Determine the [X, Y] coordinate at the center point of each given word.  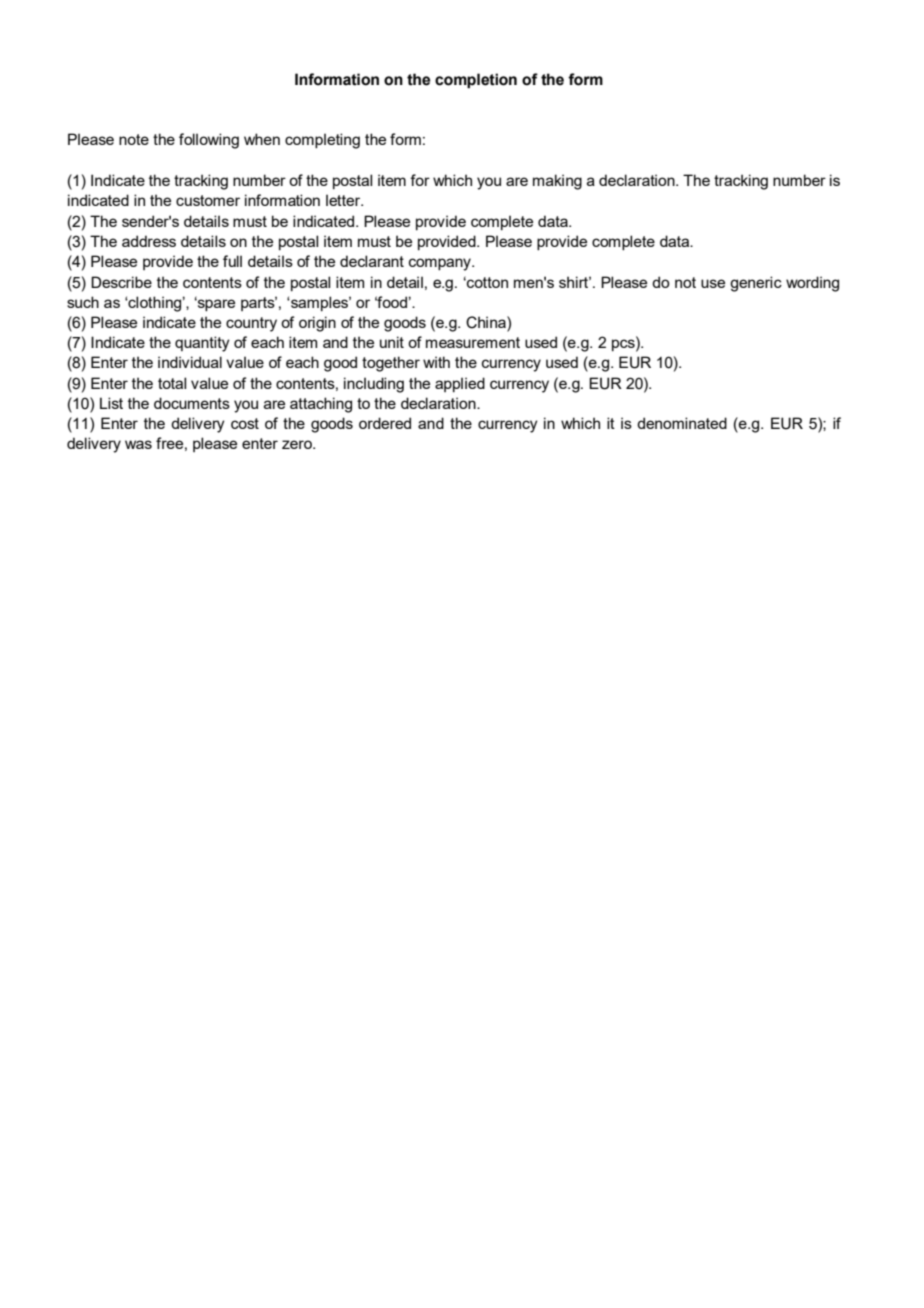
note [134, 139]
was [138, 444]
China [487, 322]
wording [812, 284]
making [557, 182]
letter [344, 200]
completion [476, 81]
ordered [385, 423]
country [251, 324]
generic [756, 284]
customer [208, 200]
